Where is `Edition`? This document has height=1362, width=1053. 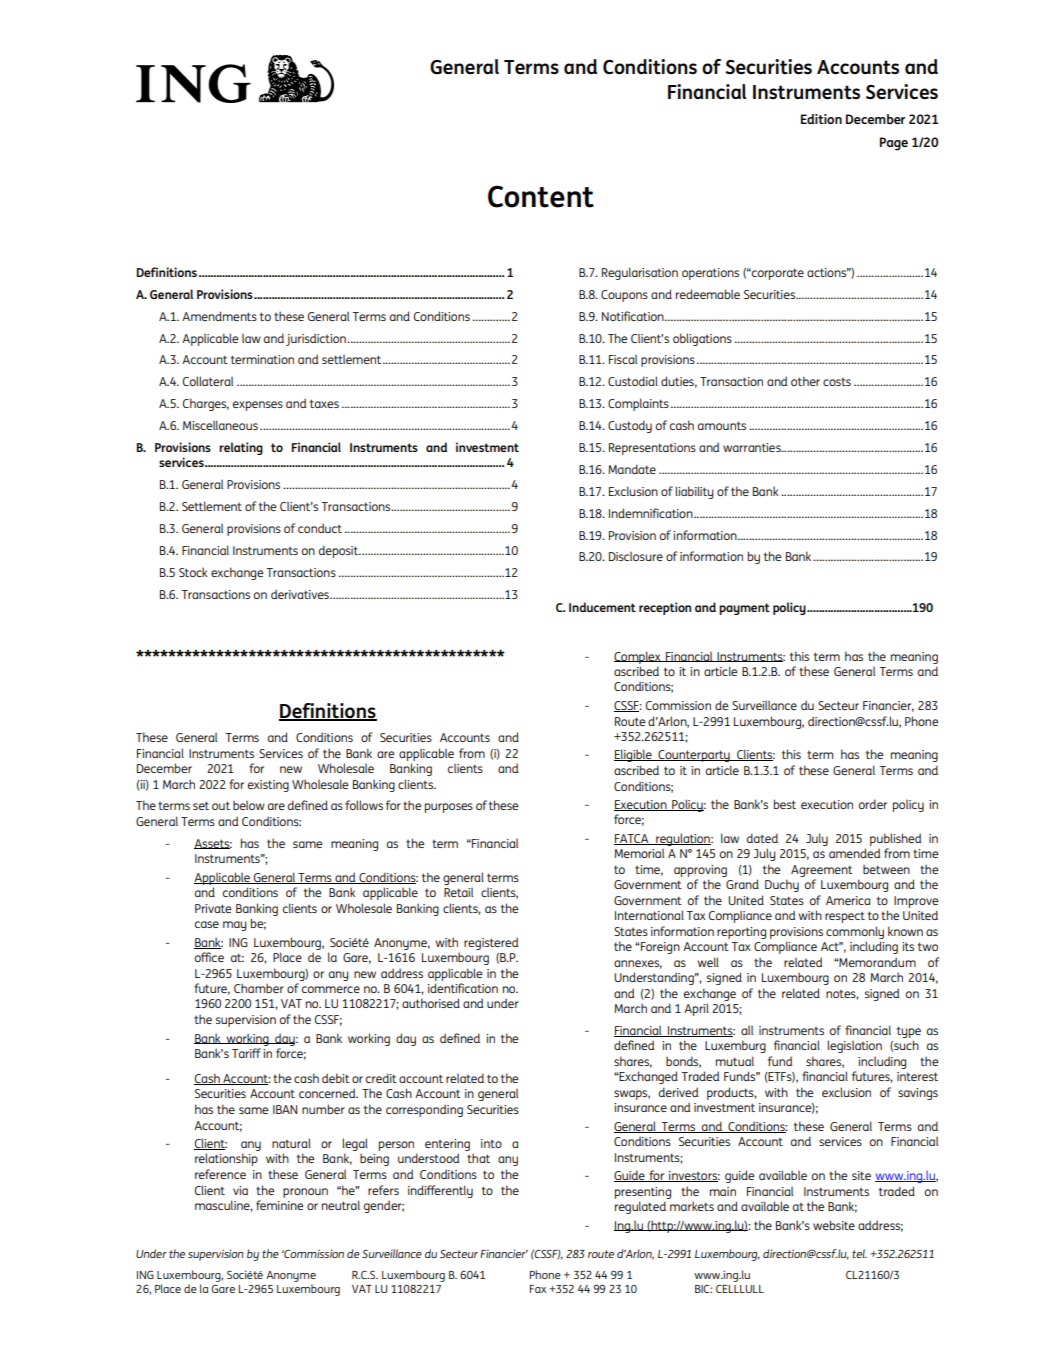
Edition is located at coordinates (821, 119).
